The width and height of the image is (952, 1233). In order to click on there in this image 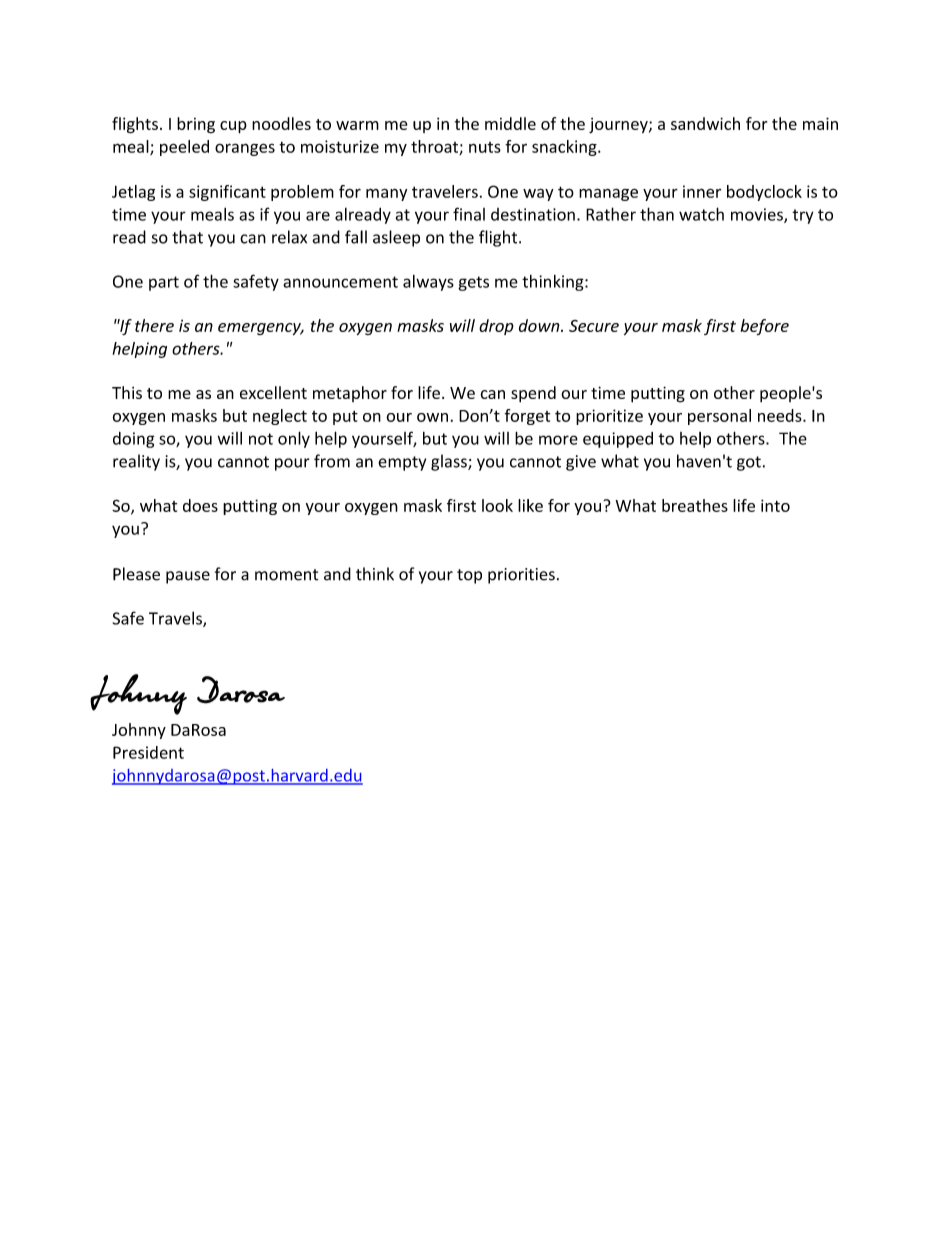, I will do `click(154, 325)`.
